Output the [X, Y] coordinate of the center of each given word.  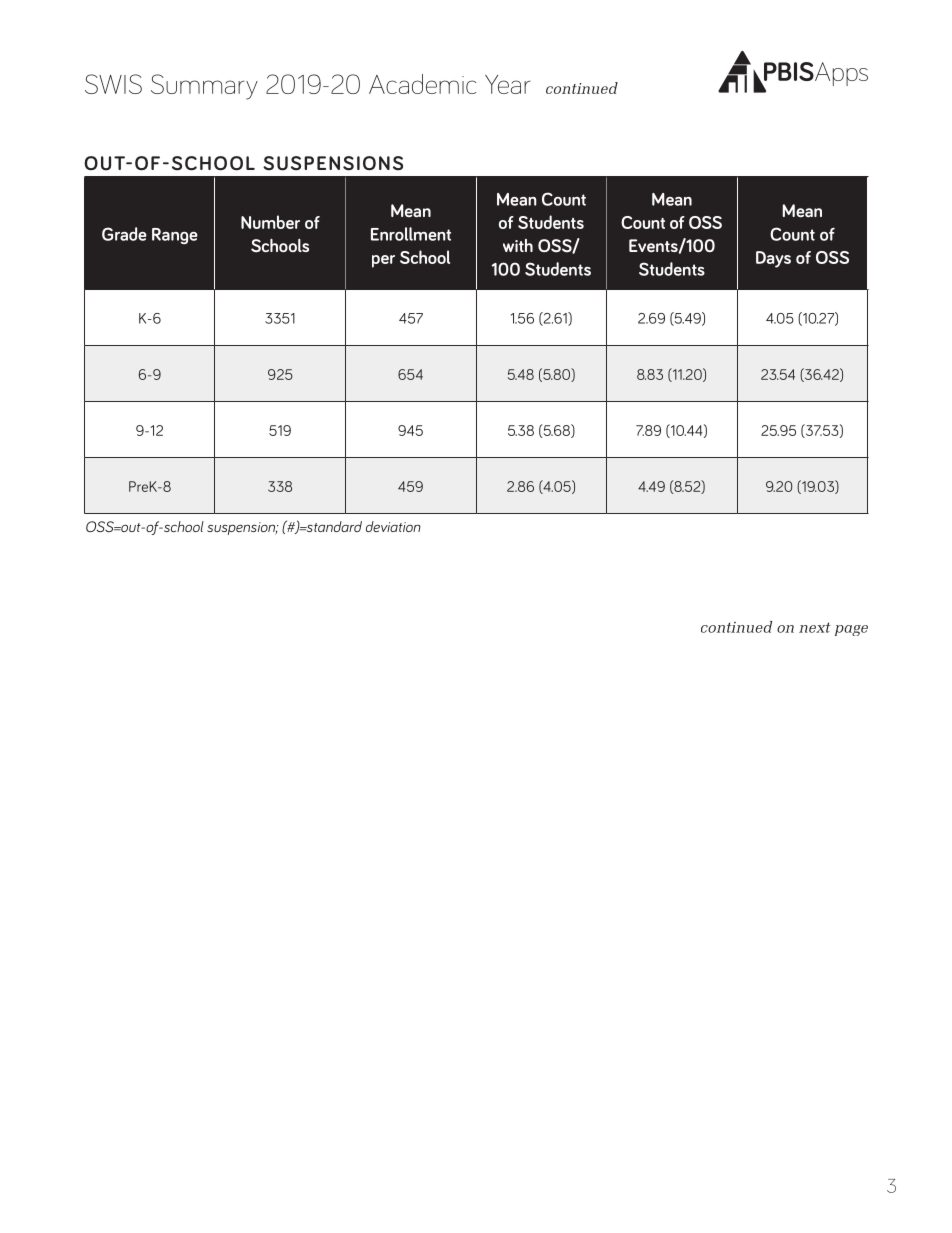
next [814, 627]
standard [333, 526]
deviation [393, 526]
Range [175, 236]
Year [508, 84]
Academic [422, 84]
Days [773, 259]
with [518, 245]
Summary [204, 87]
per [383, 261]
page [851, 630]
